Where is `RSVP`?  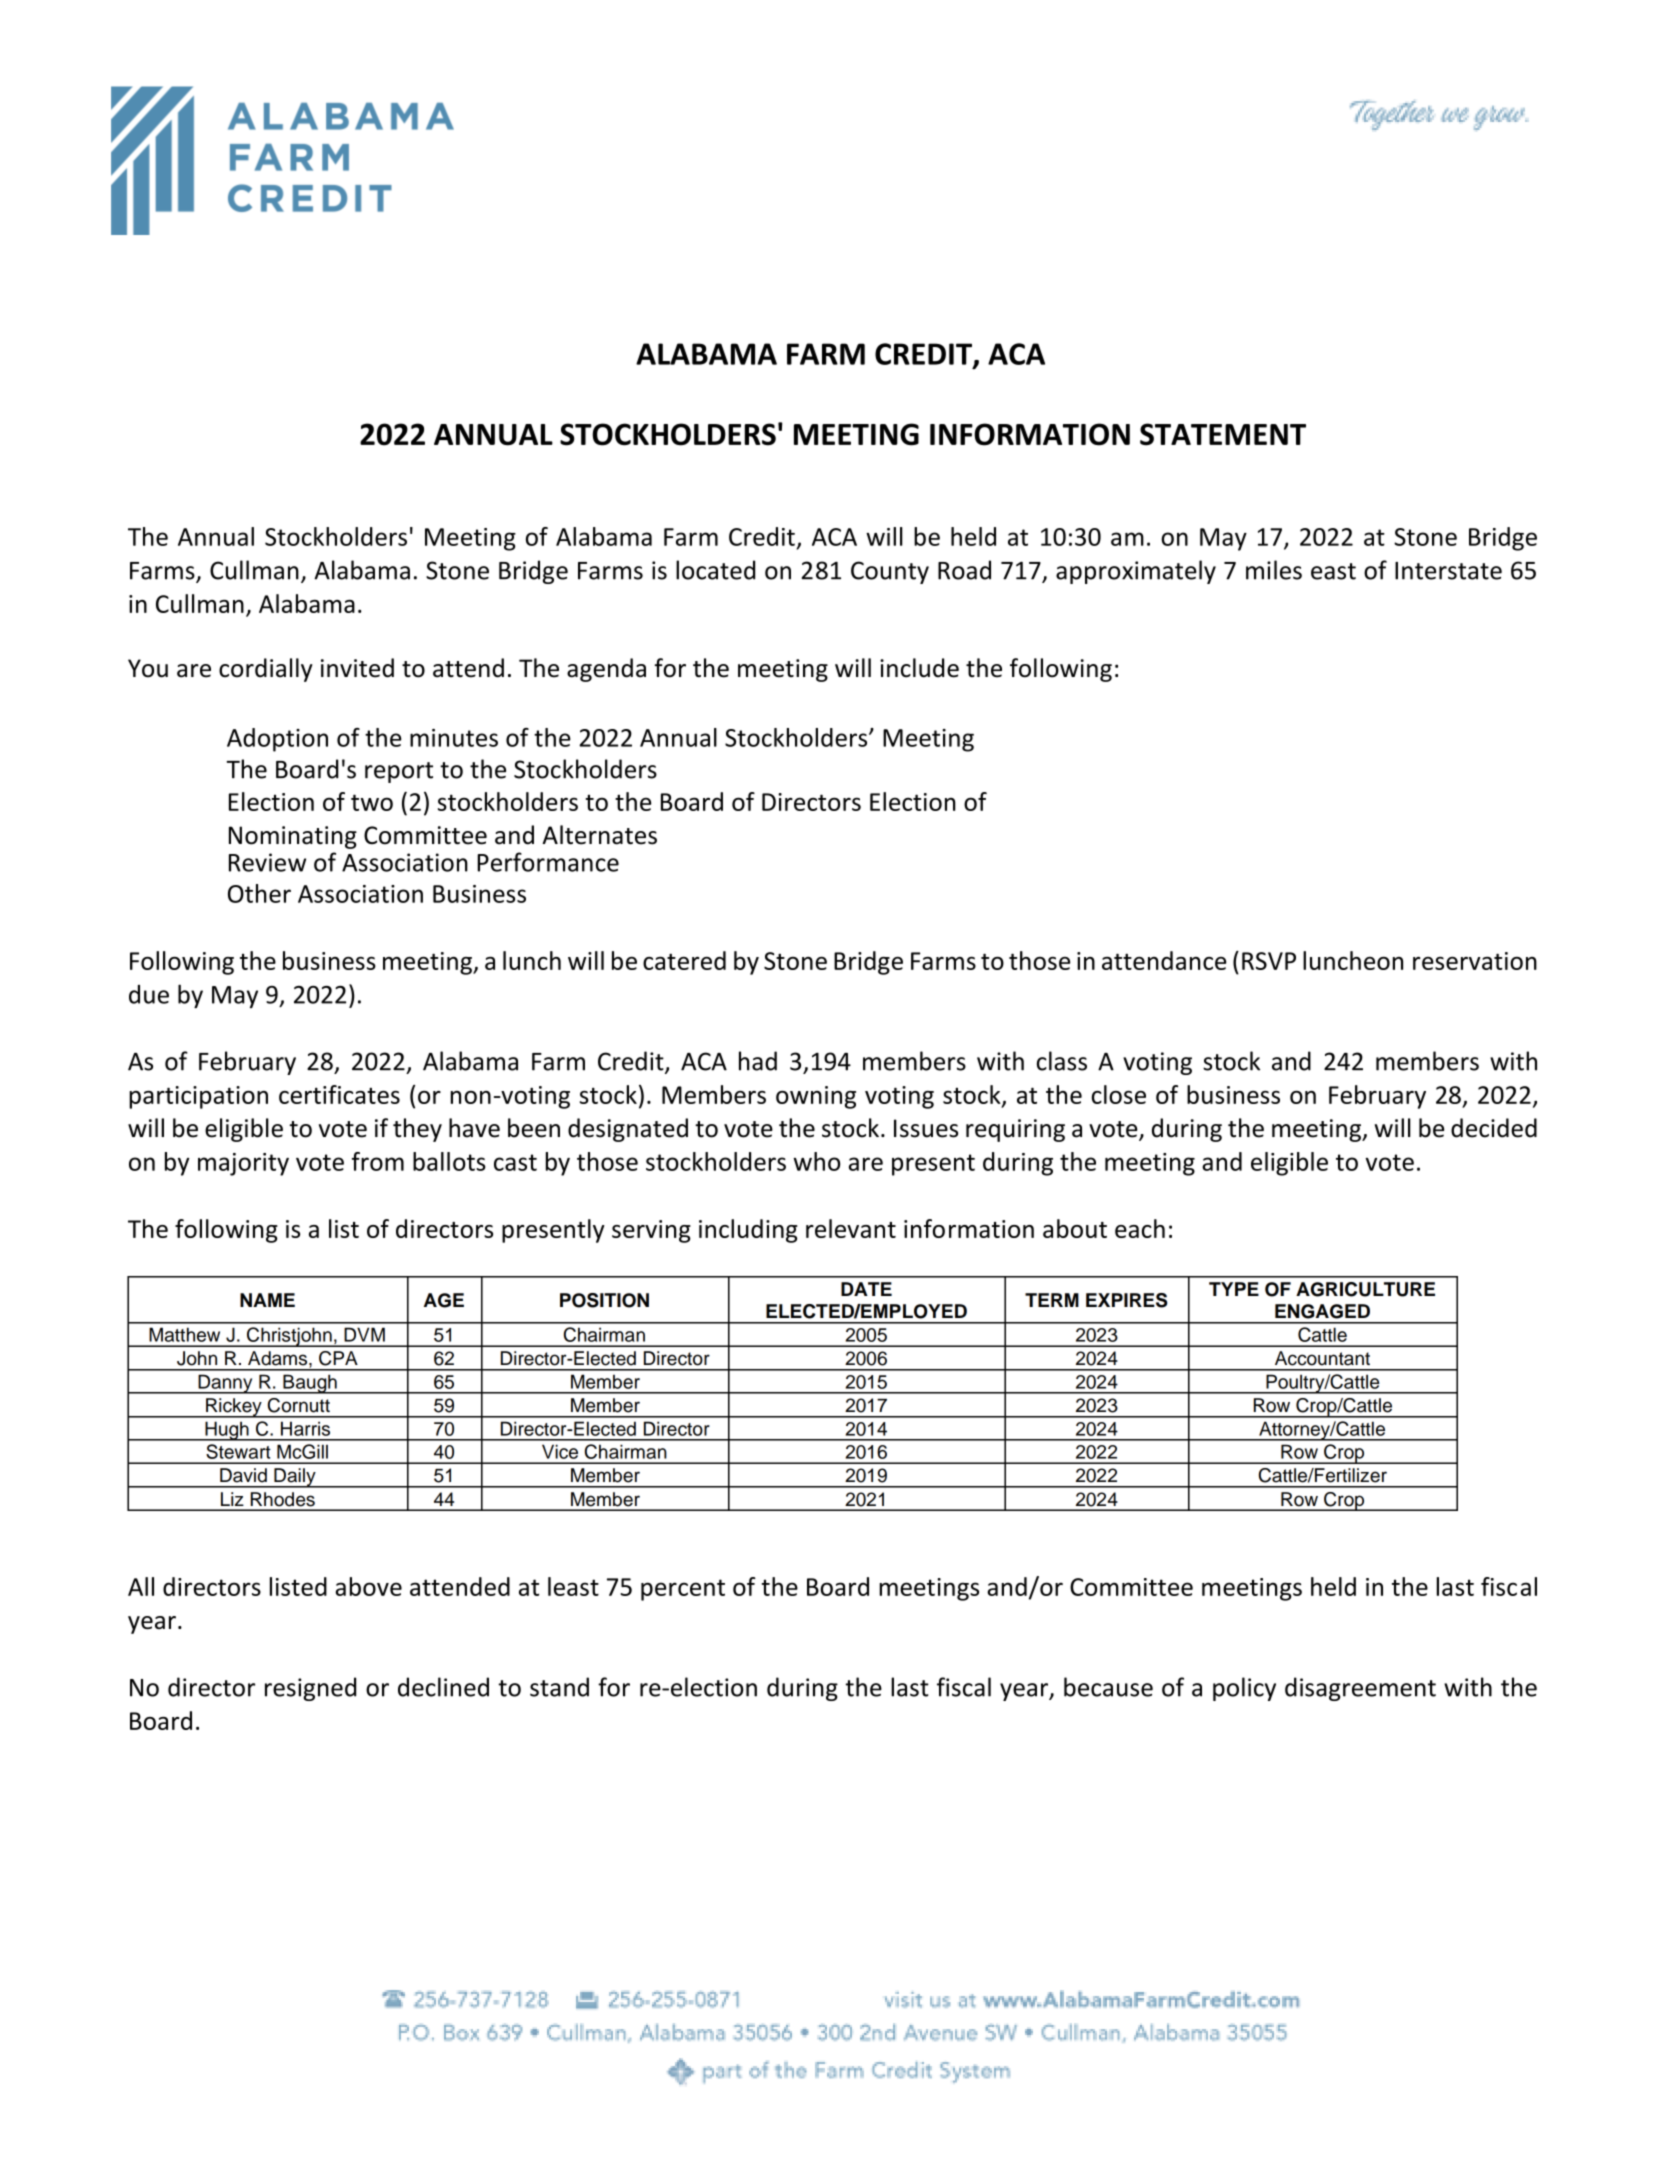
RSVP is located at coordinates (1269, 961).
